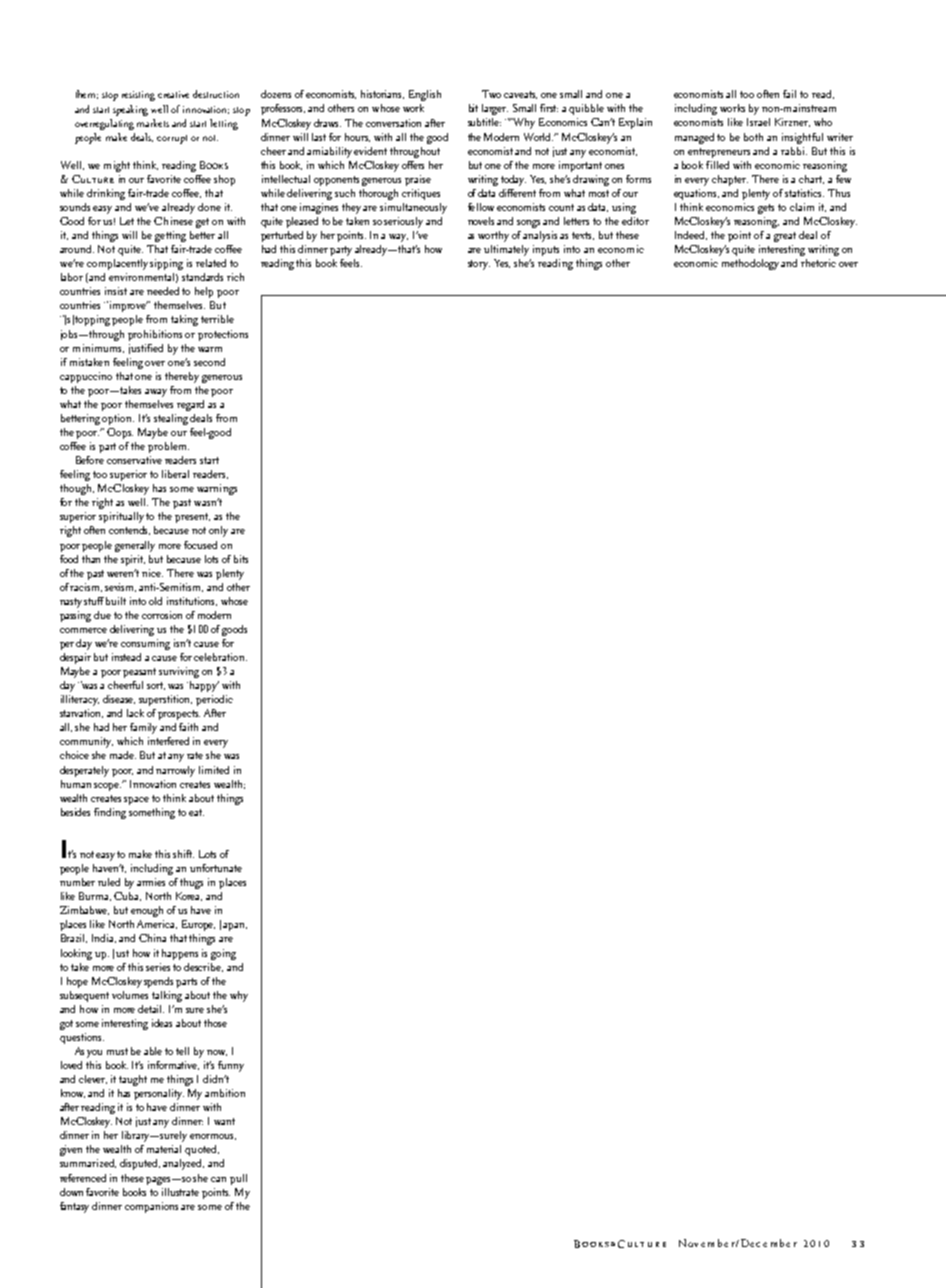 The height and width of the image is (1288, 946). Describe the element at coordinates (140, 1164) in the image. I see `disputed` at that location.
